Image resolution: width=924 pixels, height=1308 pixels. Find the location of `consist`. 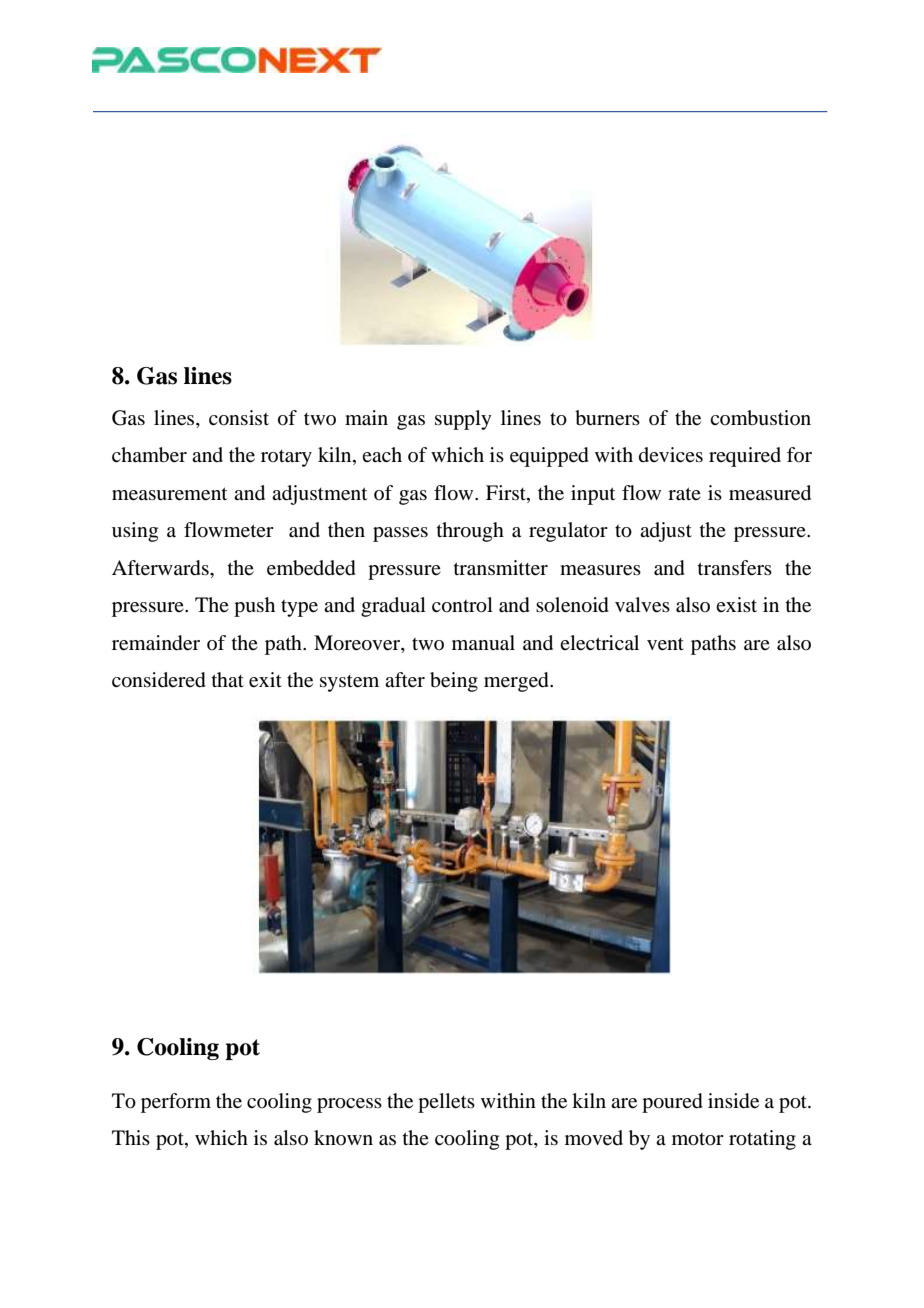

consist is located at coordinates (239, 418).
